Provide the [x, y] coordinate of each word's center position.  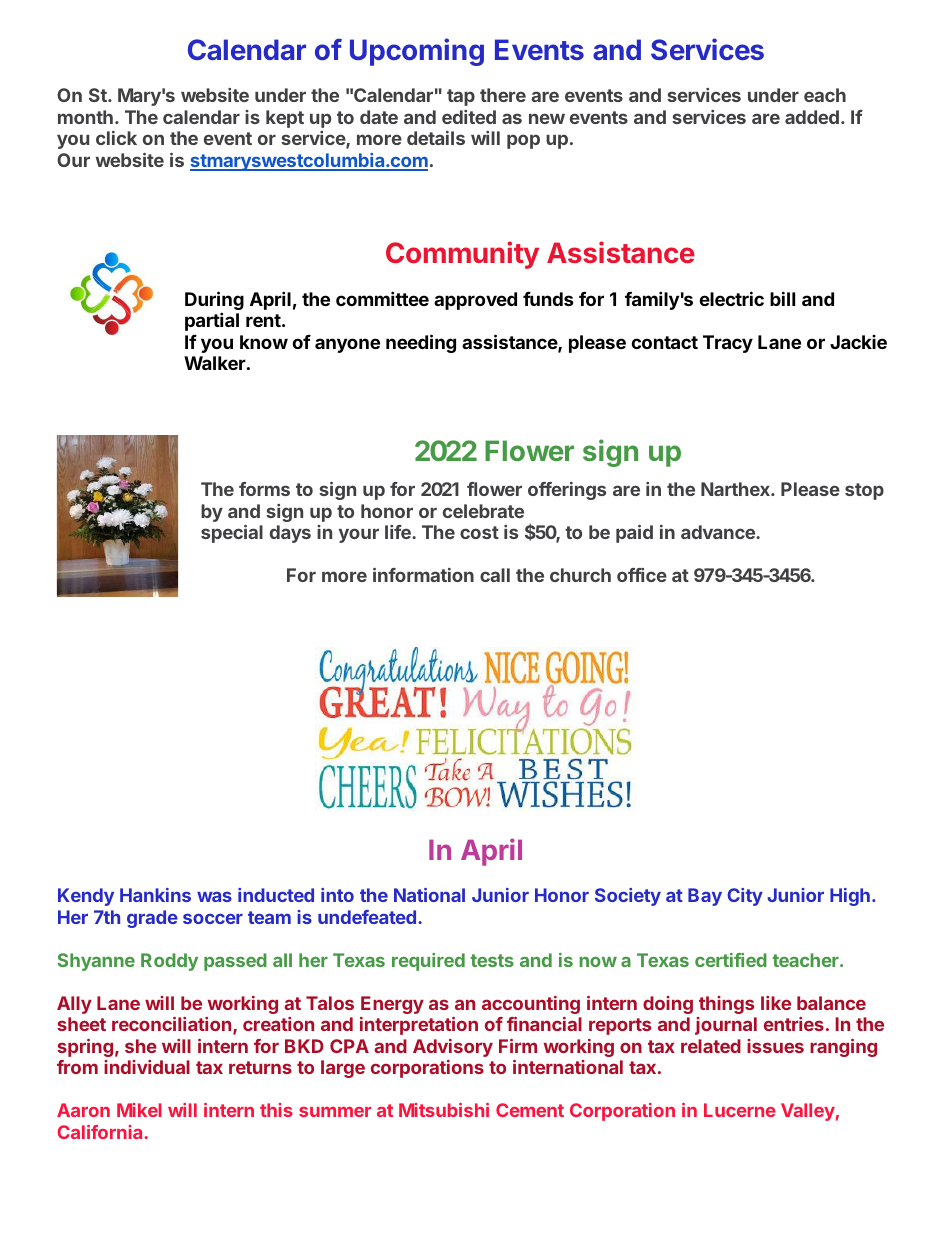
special [232, 534]
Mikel [139, 1110]
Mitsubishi [444, 1110]
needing [421, 343]
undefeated [367, 917]
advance [719, 532]
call [495, 575]
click [116, 138]
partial [212, 321]
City [745, 897]
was [214, 897]
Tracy [728, 344]
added [812, 117]
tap [461, 97]
